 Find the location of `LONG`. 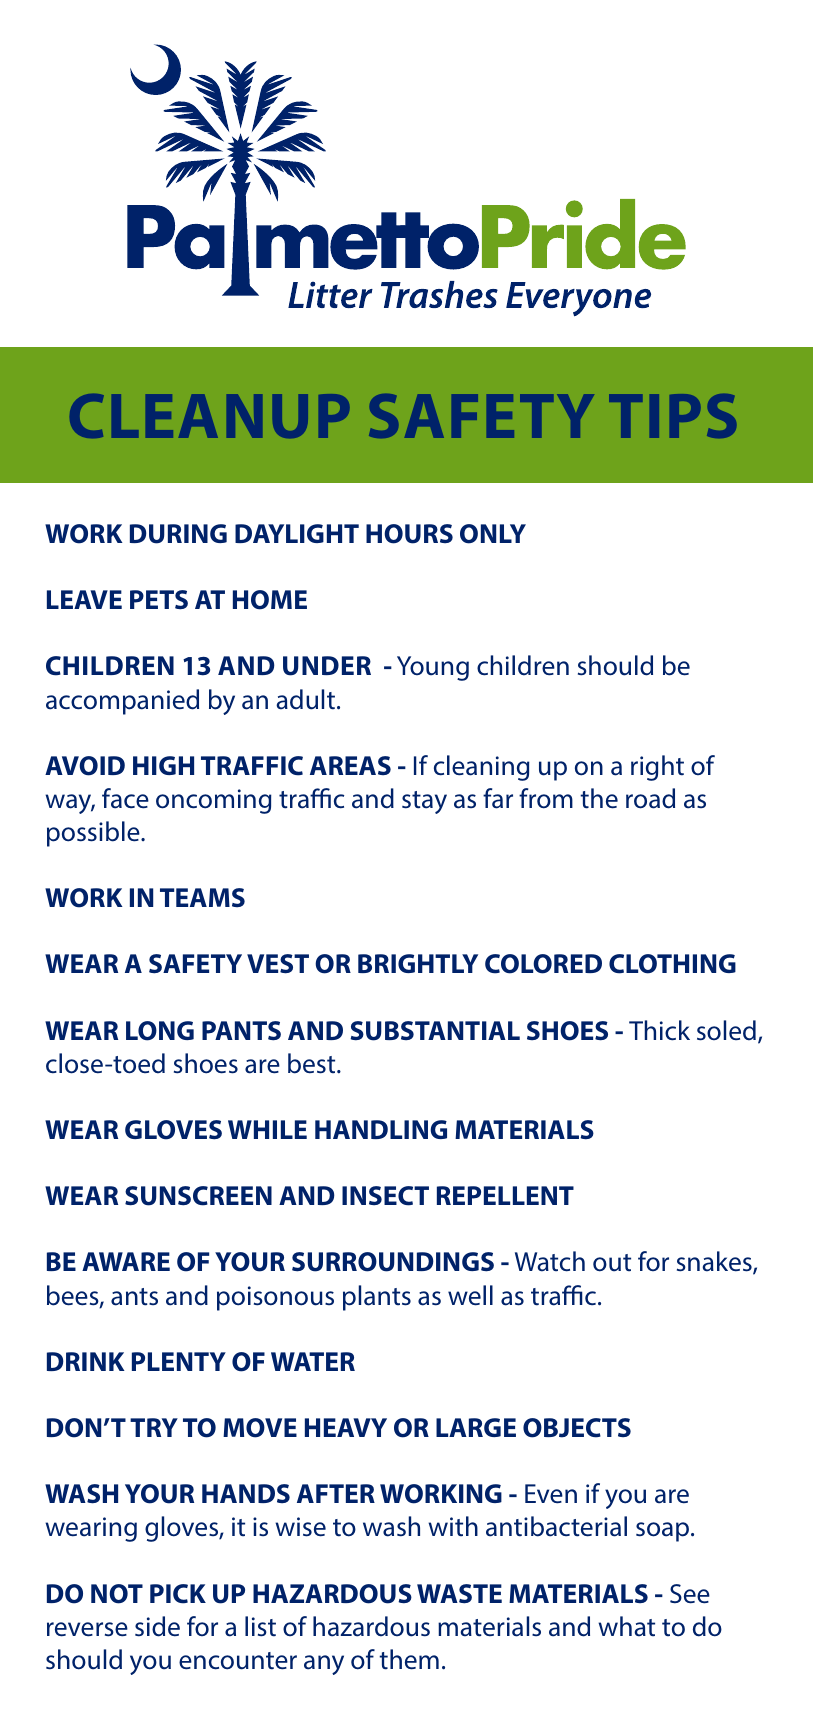

LONG is located at coordinates (160, 1031).
